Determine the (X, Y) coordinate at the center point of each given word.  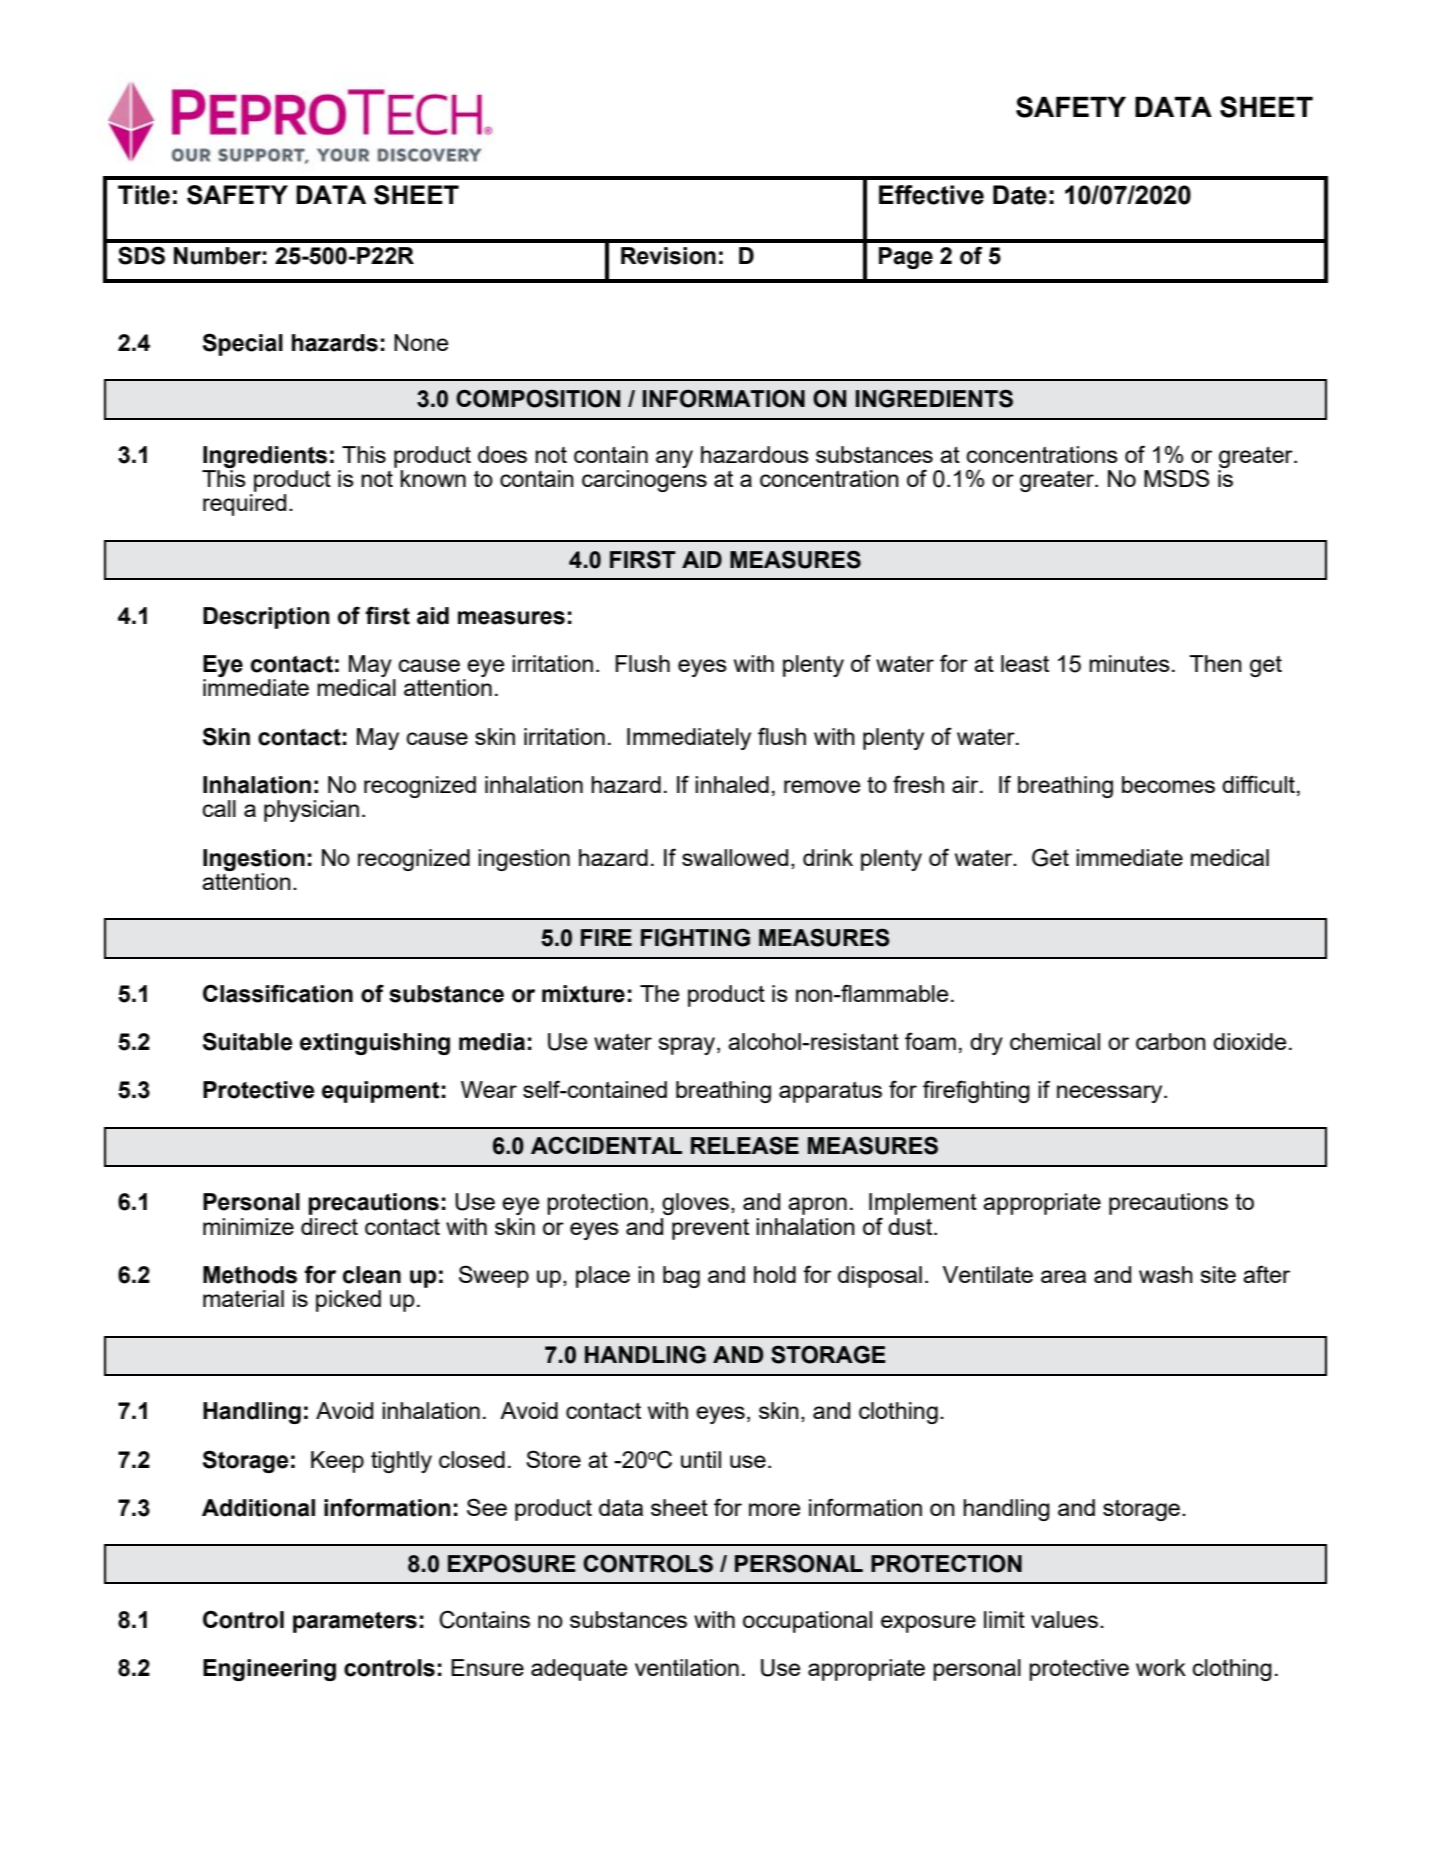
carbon (1171, 1041)
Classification (278, 993)
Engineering (269, 1670)
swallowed (735, 857)
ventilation (687, 1667)
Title (144, 195)
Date (1020, 195)
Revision (668, 256)
